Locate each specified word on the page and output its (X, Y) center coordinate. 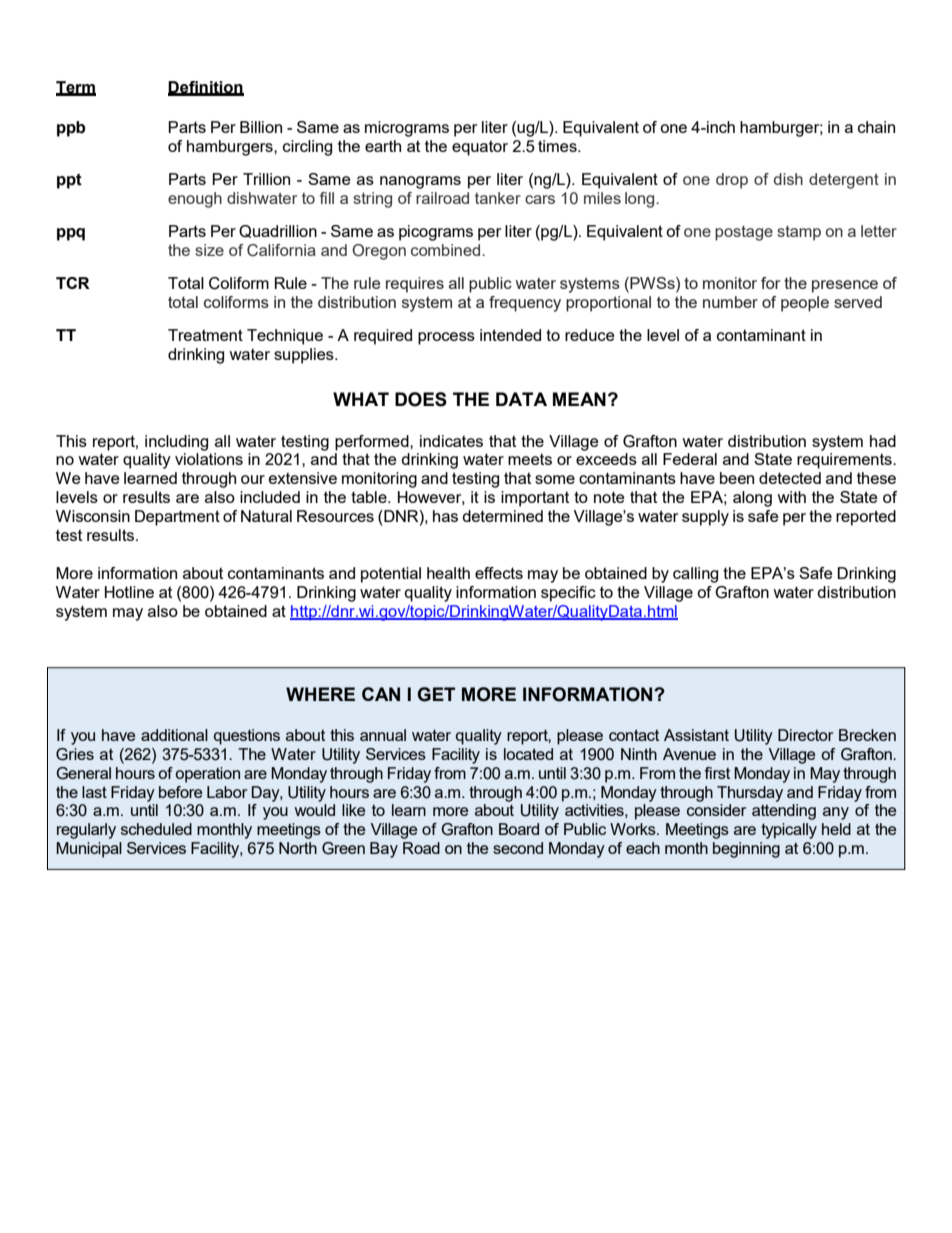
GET (436, 694)
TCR (73, 283)
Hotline (129, 592)
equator (480, 148)
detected (790, 478)
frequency (525, 304)
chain (876, 127)
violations (209, 459)
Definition (206, 88)
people (805, 304)
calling (695, 575)
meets (530, 459)
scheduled (156, 829)
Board (519, 829)
